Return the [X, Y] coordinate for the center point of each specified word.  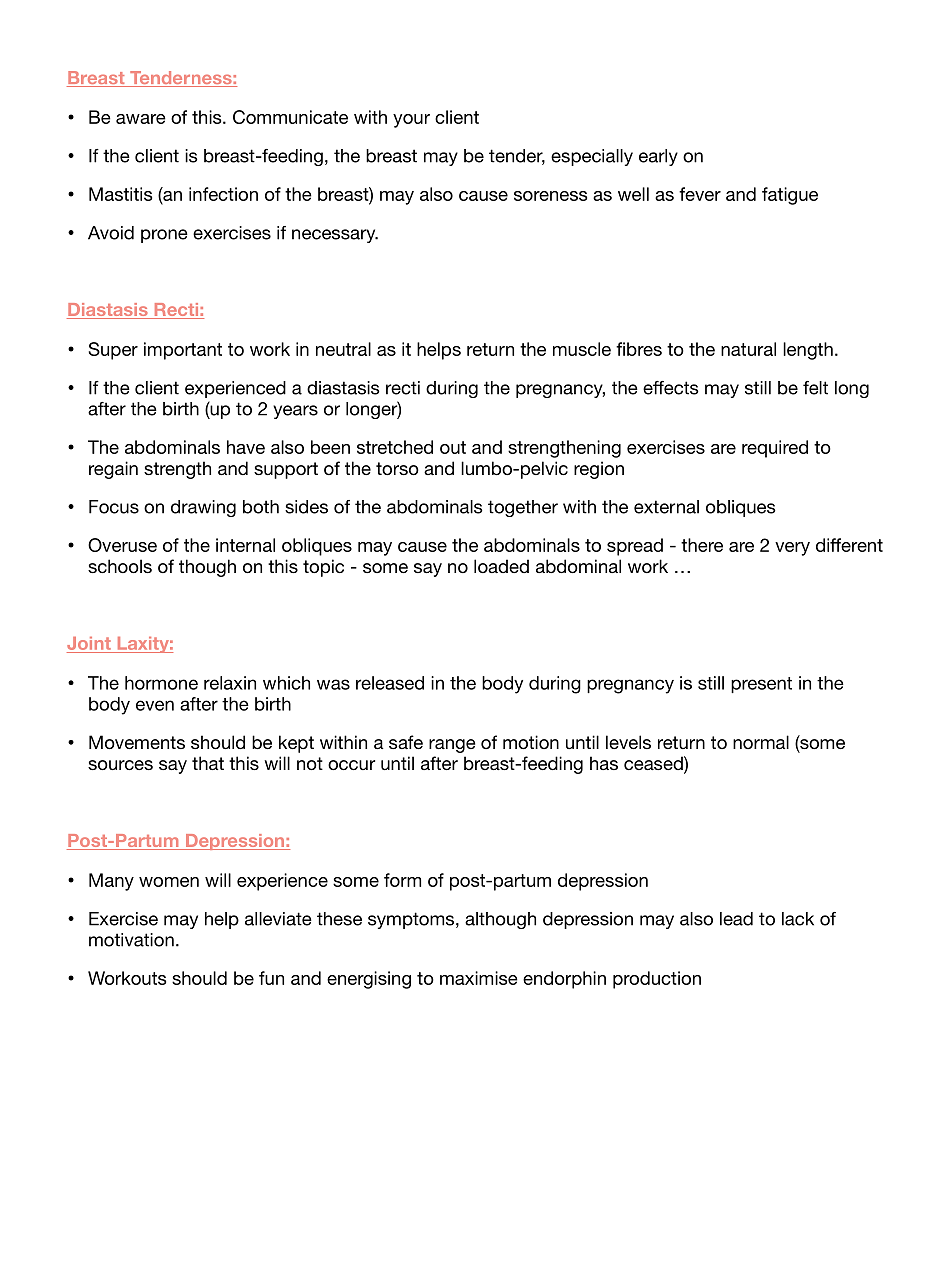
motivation [131, 940]
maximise [479, 978]
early [658, 157]
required [775, 449]
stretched [395, 447]
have [246, 447]
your [411, 121]
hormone [161, 683]
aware [141, 119]
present [761, 685]
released [390, 683]
